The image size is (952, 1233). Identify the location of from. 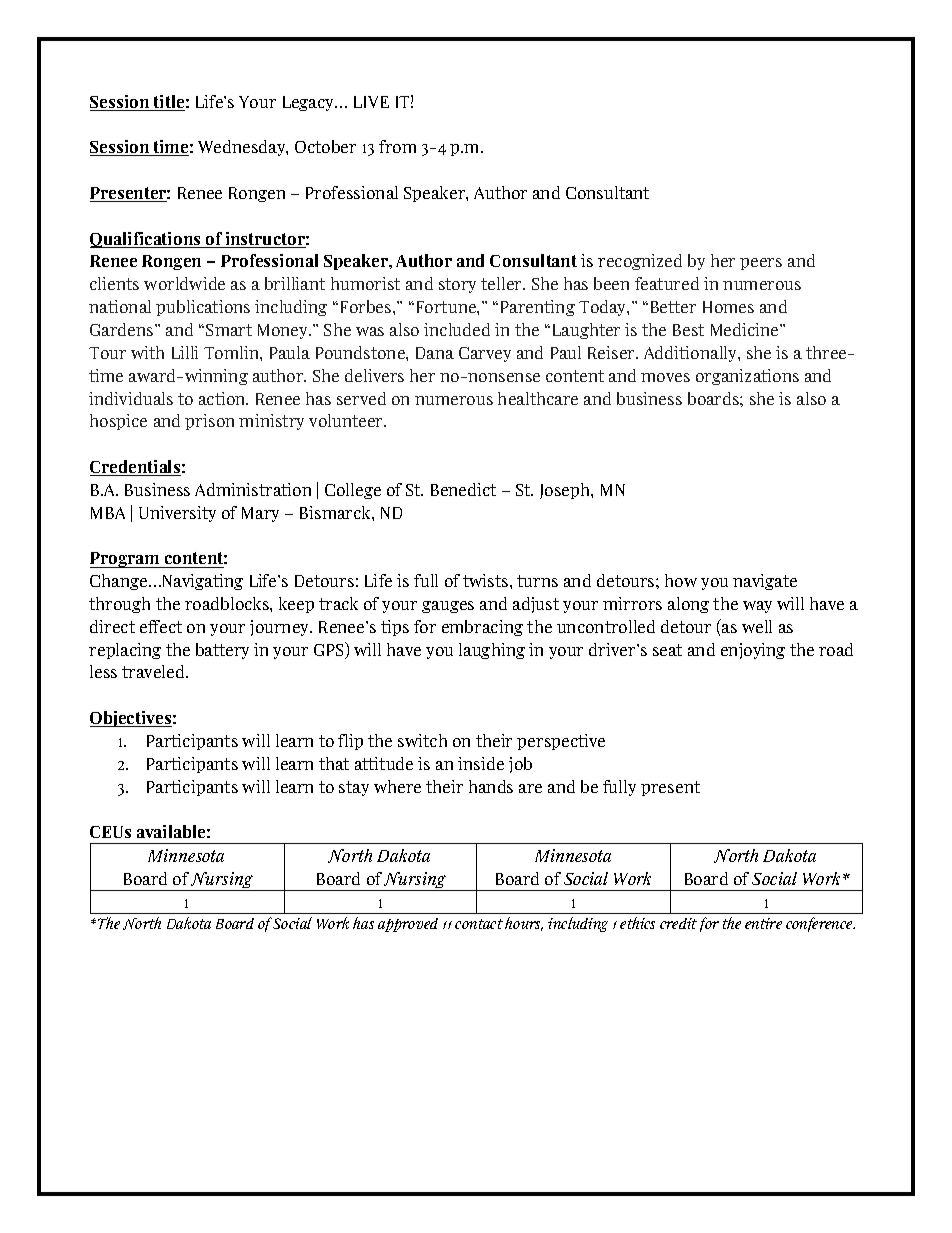
(397, 146).
